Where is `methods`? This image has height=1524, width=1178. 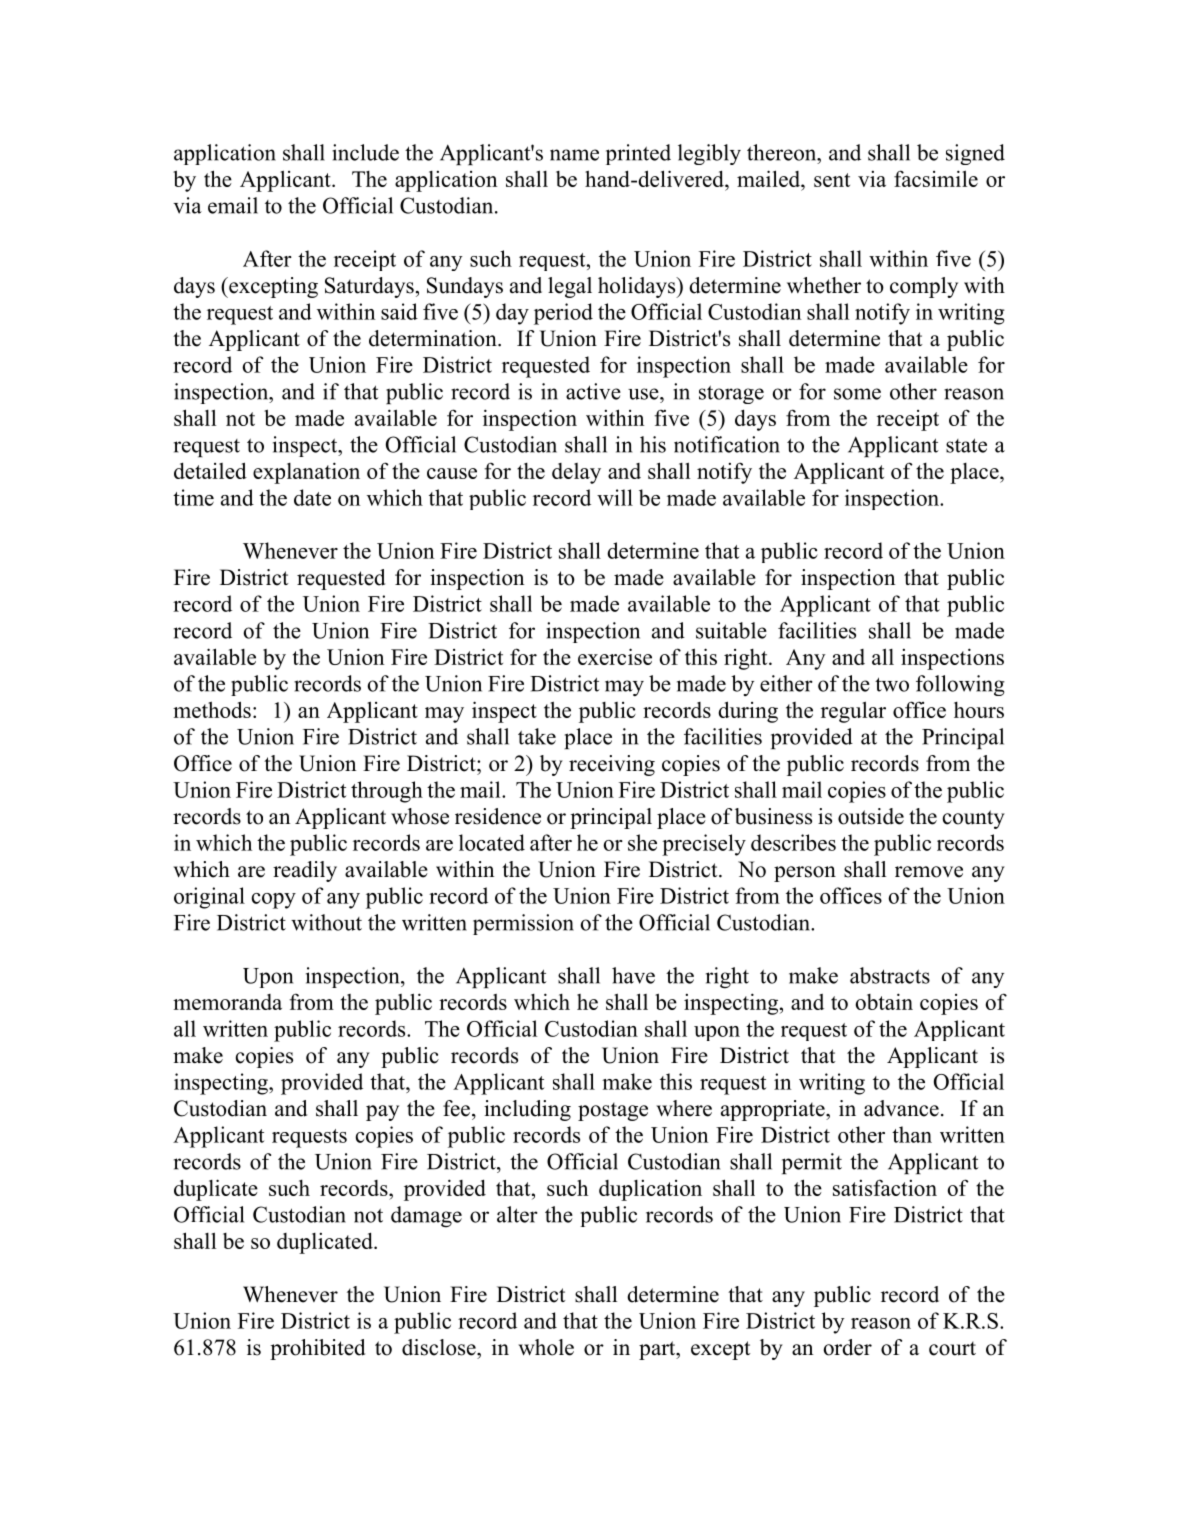
methods is located at coordinates (212, 709).
